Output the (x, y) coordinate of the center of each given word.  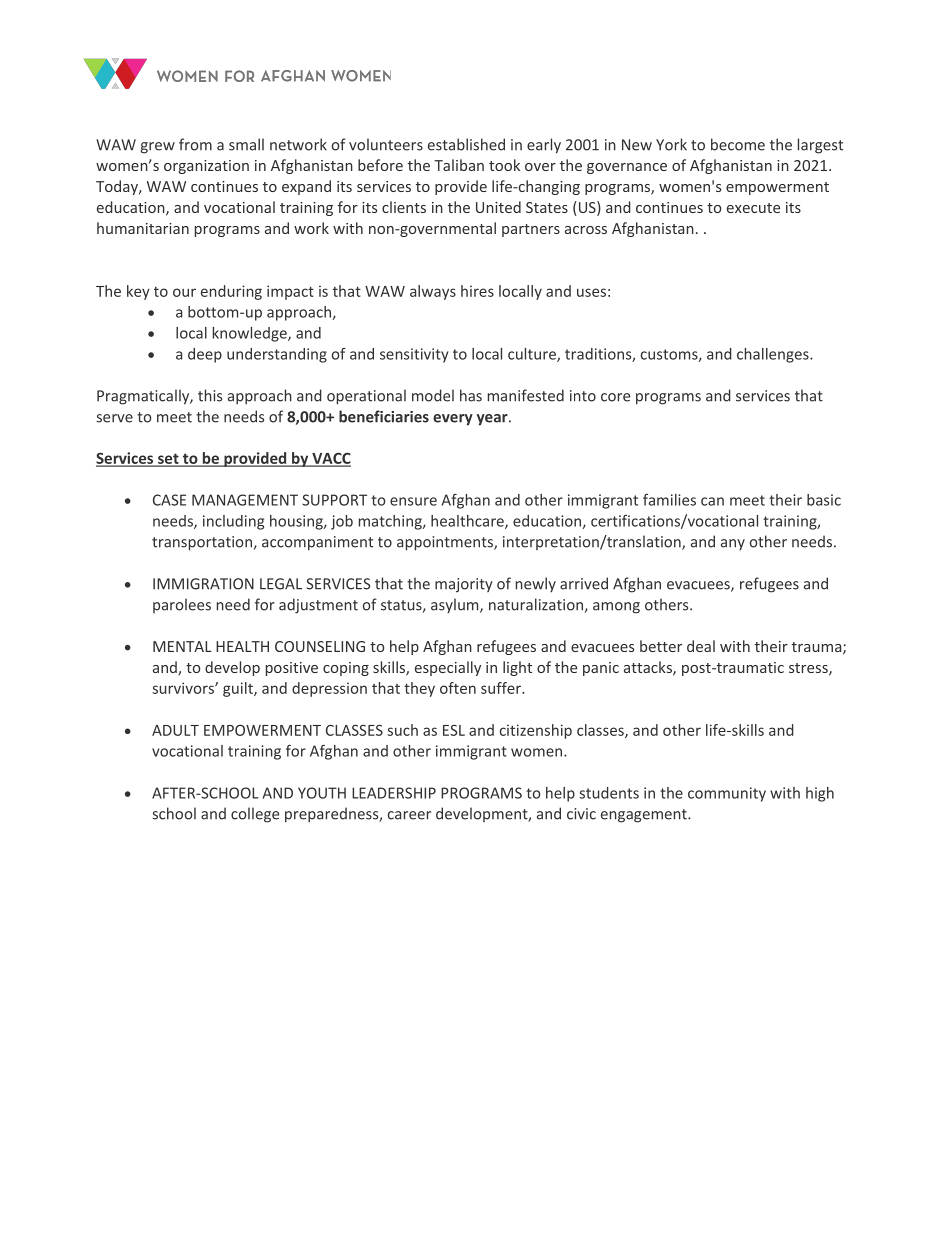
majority (464, 585)
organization (206, 167)
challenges (774, 355)
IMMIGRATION (203, 584)
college (255, 815)
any (733, 544)
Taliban (459, 165)
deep (205, 355)
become (738, 144)
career (409, 815)
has (471, 395)
